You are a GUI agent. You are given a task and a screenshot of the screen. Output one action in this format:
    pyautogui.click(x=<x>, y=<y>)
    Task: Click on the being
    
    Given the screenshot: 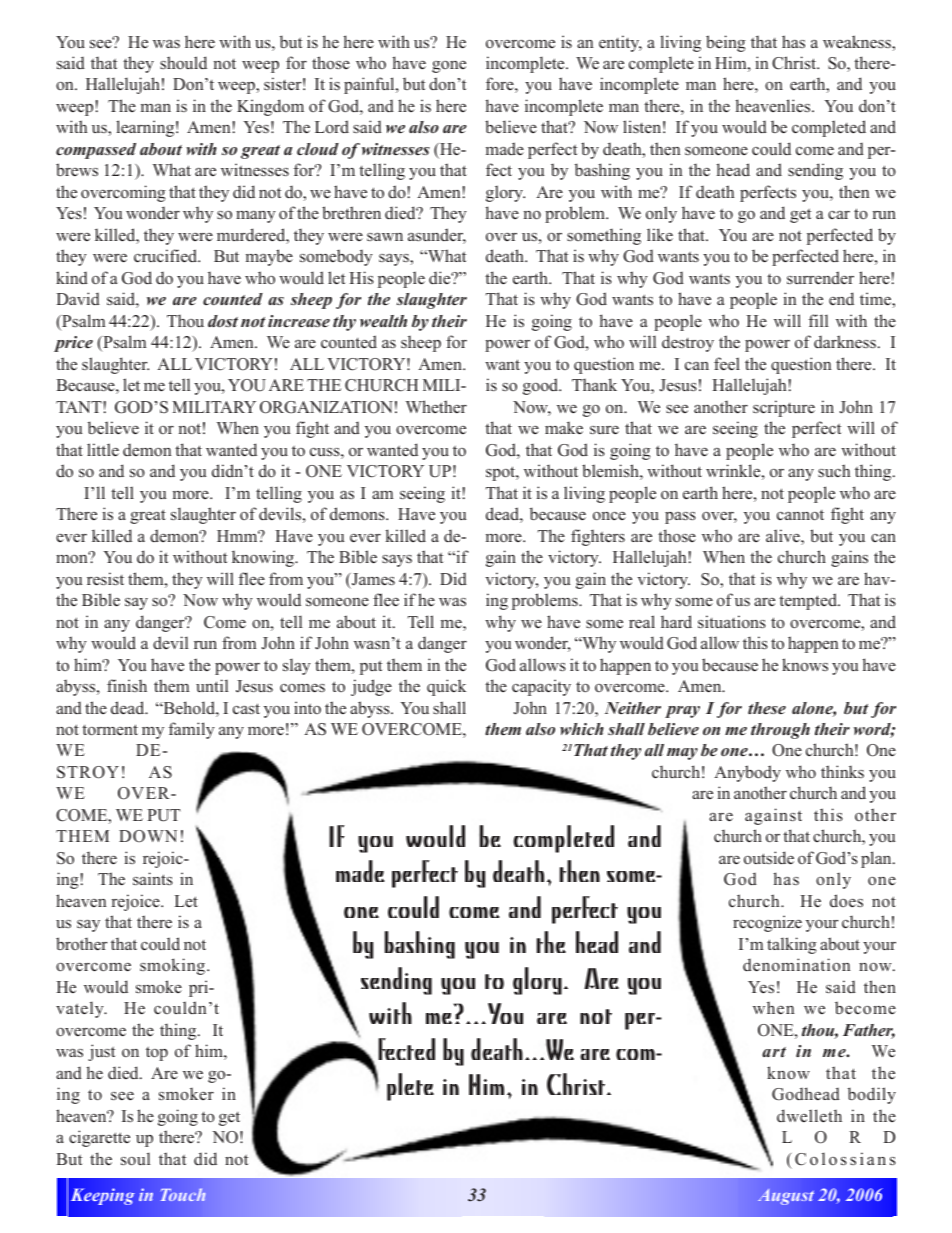 What is the action you would take?
    pyautogui.click(x=726, y=43)
